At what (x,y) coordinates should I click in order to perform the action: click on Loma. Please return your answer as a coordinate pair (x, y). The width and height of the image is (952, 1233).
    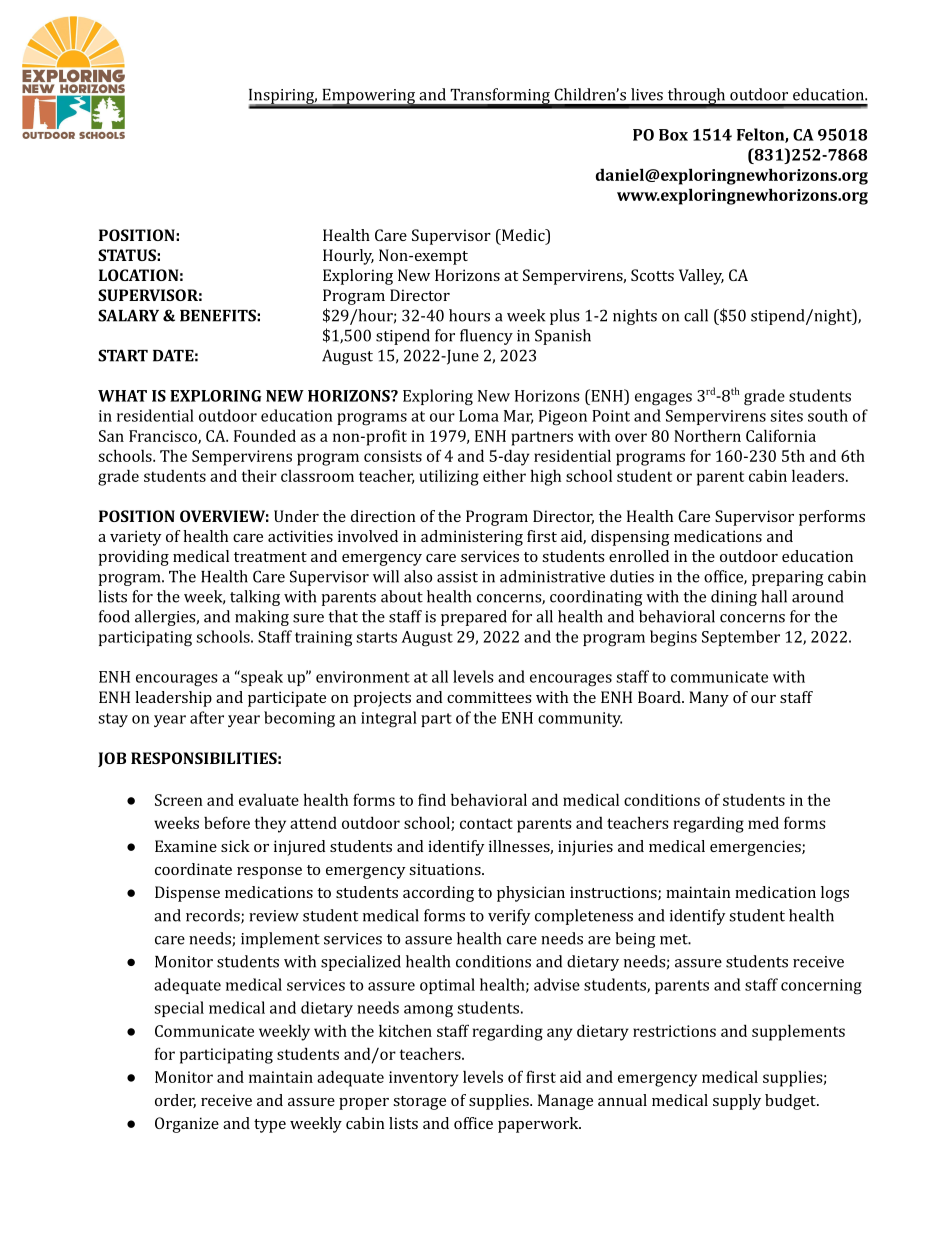
    Looking at the image, I should click on (479, 416).
